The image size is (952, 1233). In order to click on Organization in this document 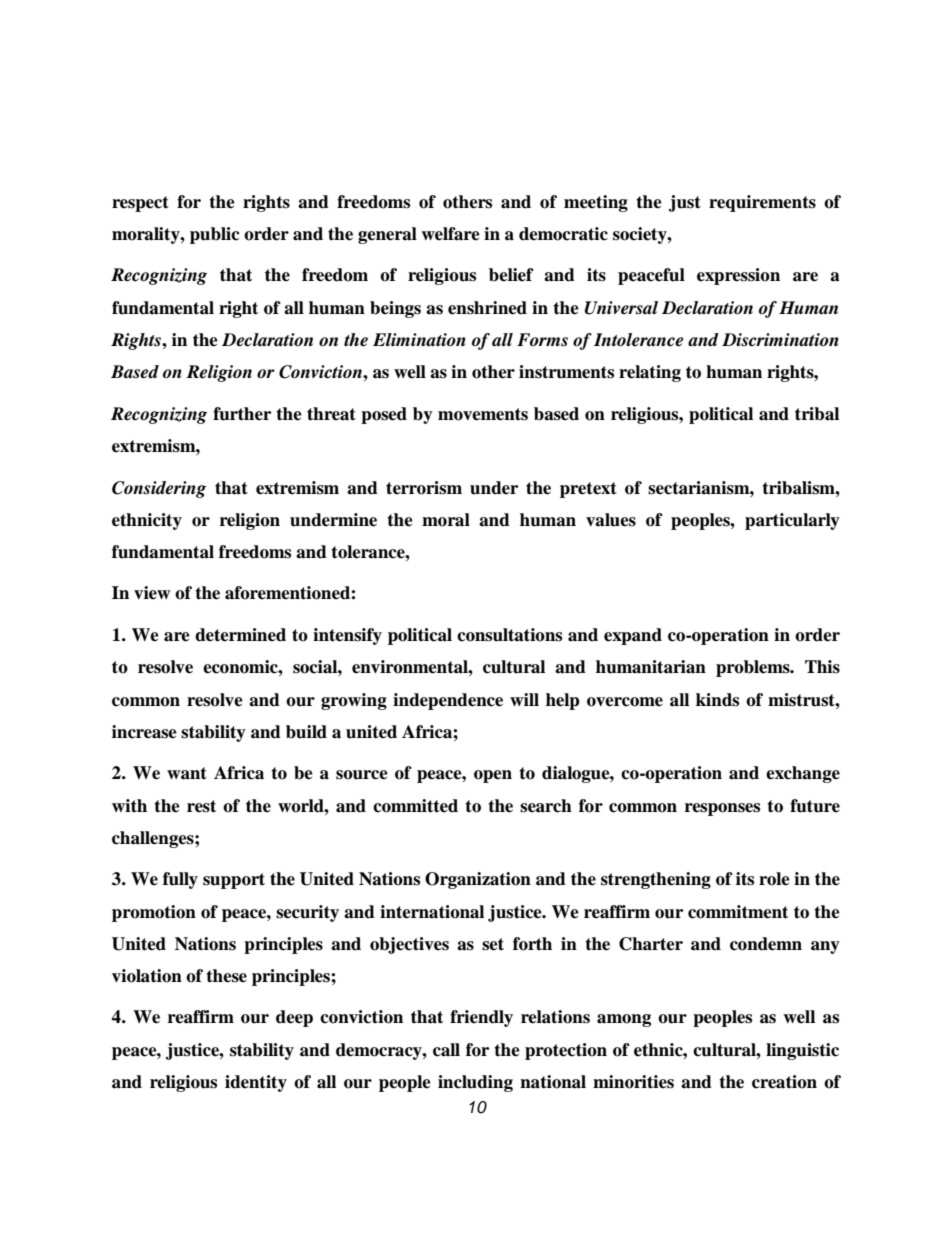, I will do `click(478, 880)`.
